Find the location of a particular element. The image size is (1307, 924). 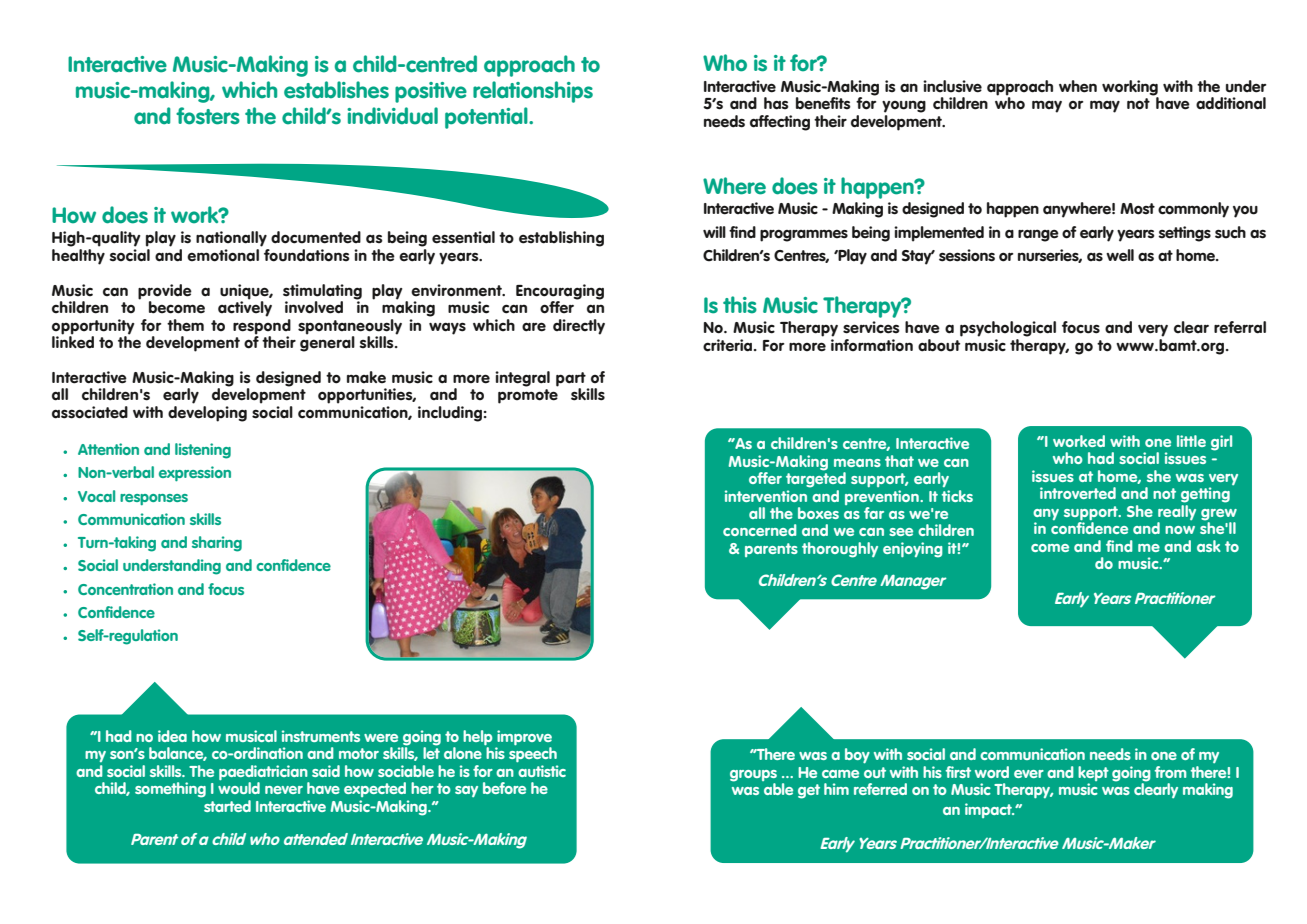

kept is located at coordinates (1093, 773).
